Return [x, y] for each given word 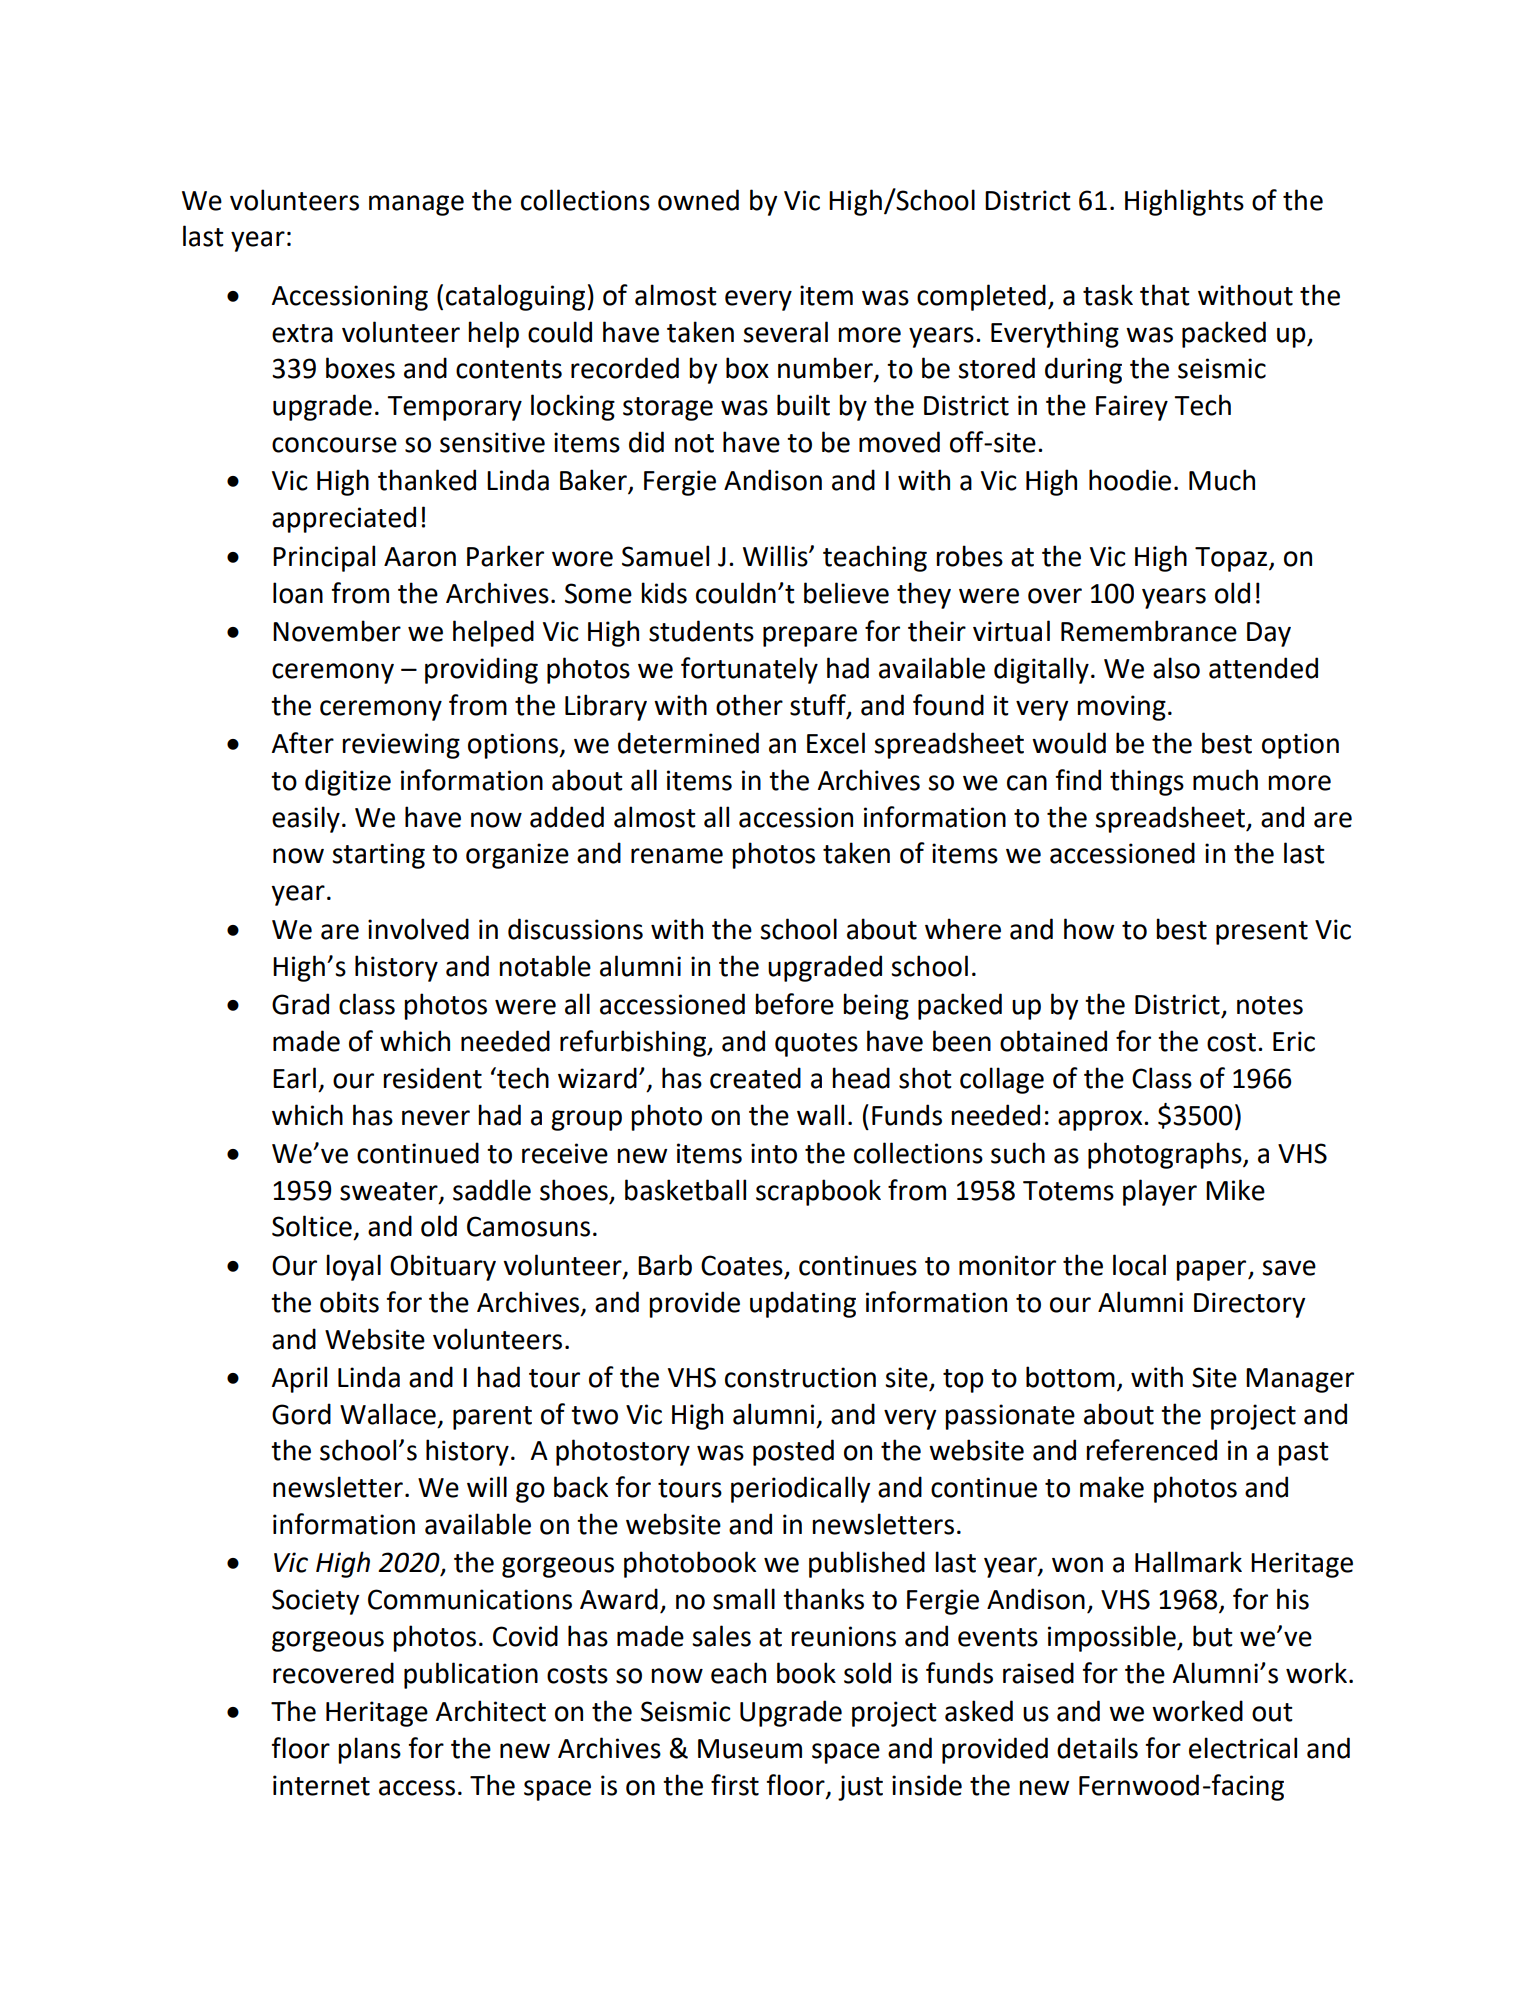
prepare [810, 636]
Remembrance [1149, 631]
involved [418, 929]
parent [492, 1418]
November [337, 631]
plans [369, 1750]
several [785, 332]
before [794, 1004]
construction [800, 1377]
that [1165, 295]
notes [1270, 1005]
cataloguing [517, 297]
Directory [1250, 1305]
